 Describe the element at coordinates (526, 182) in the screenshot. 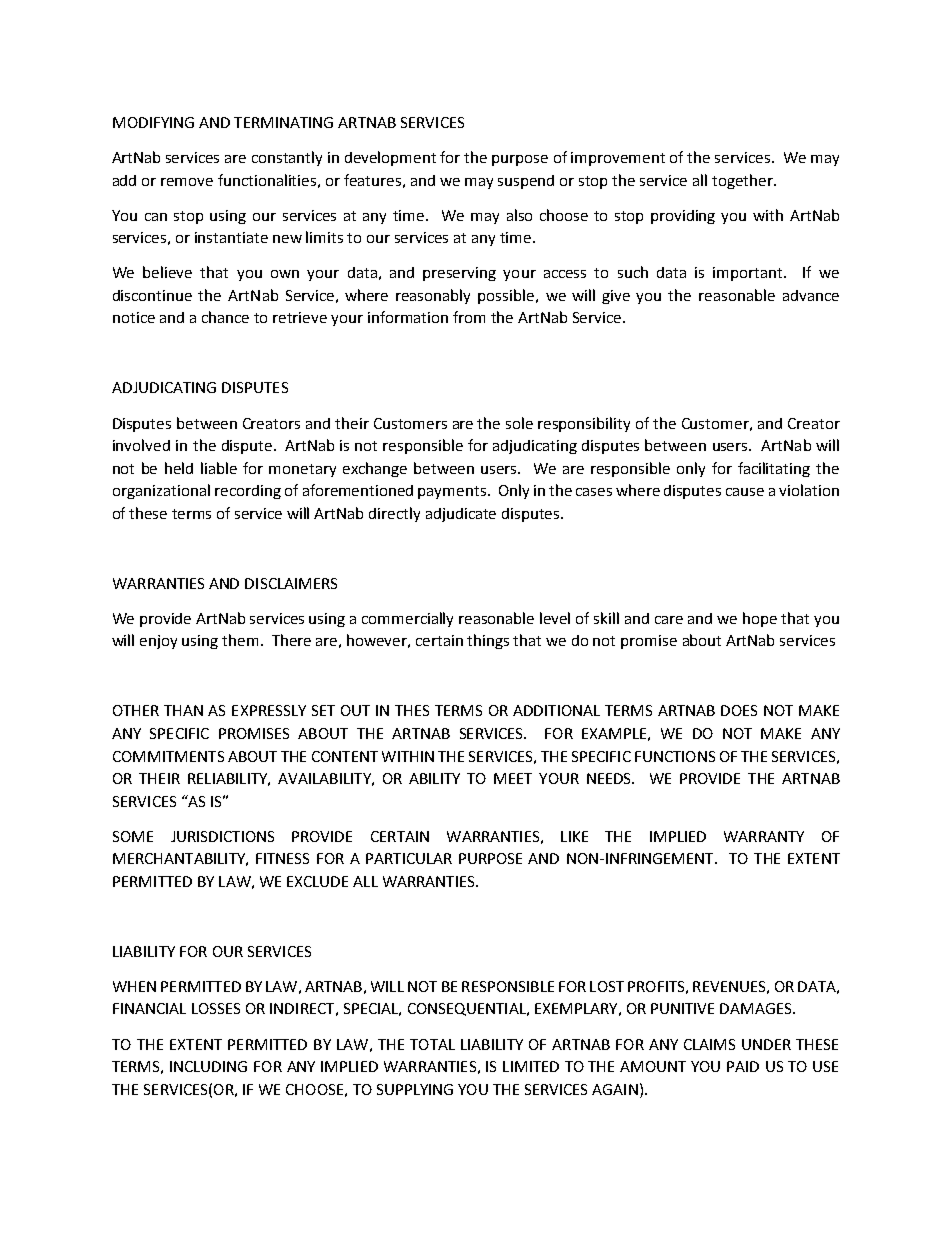

I see `suspend` at that location.
